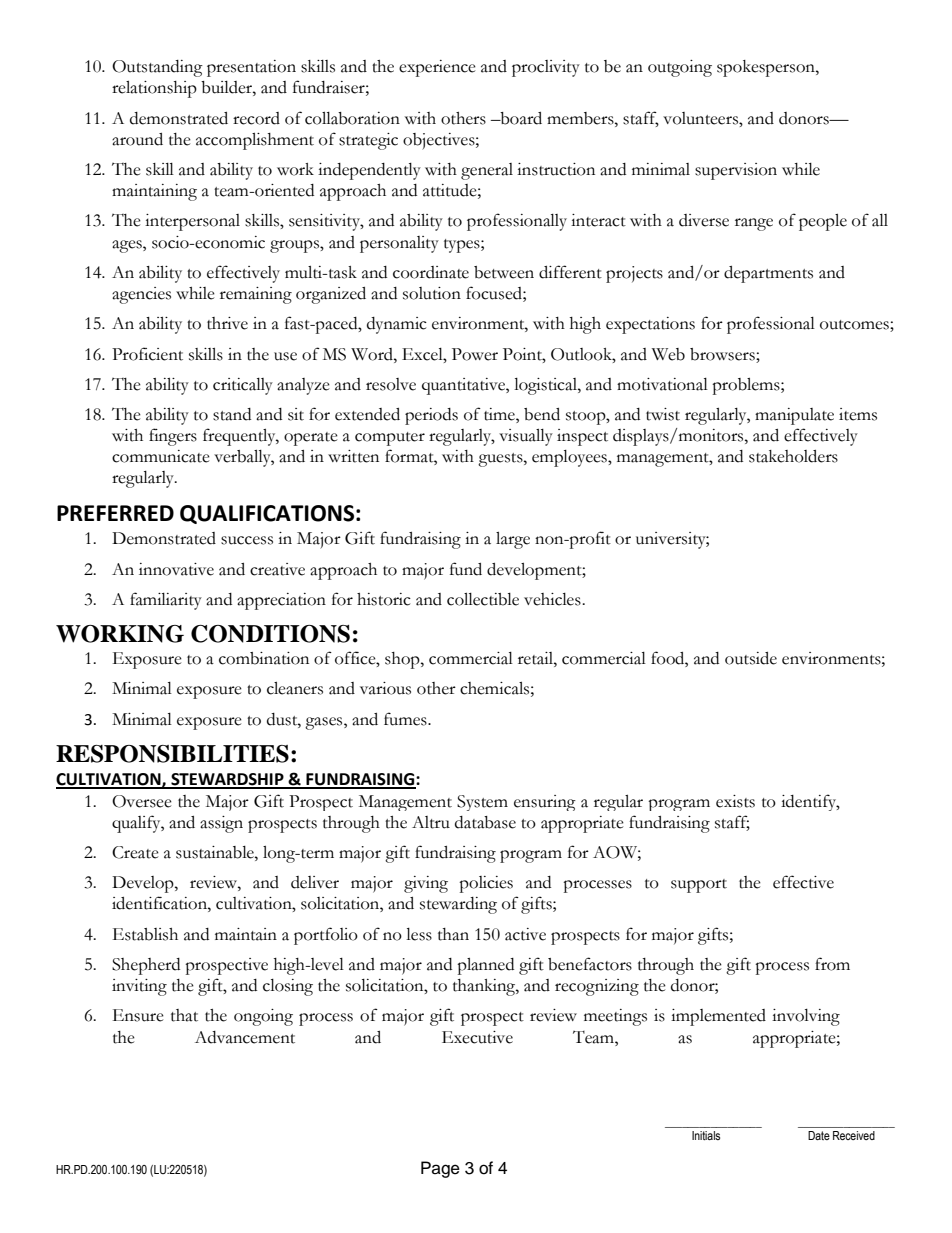 The width and height of the screenshot is (952, 1233). I want to click on Advancement, so click(245, 1037).
